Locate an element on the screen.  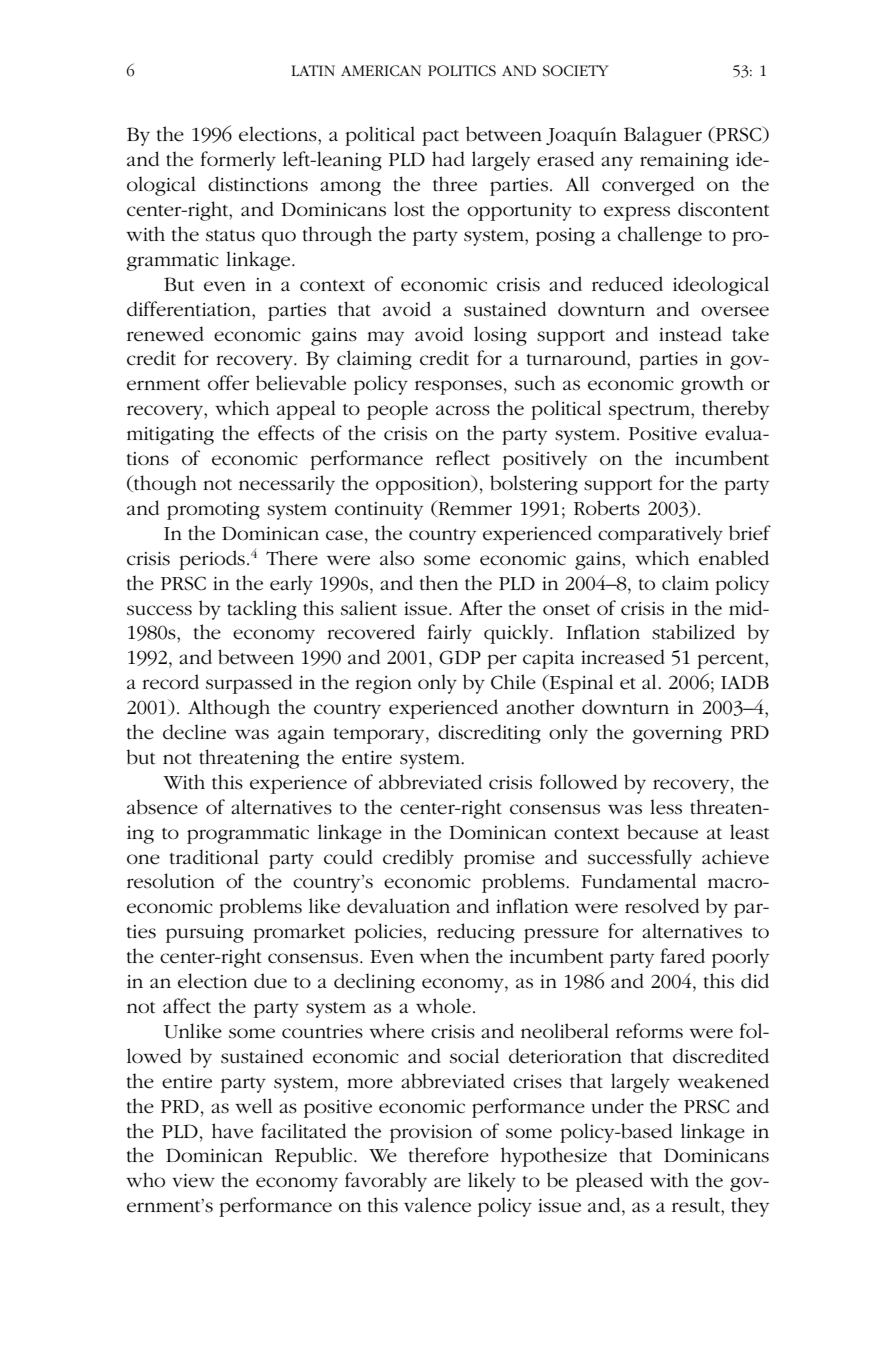
pleased is located at coordinates (609, 1182).
